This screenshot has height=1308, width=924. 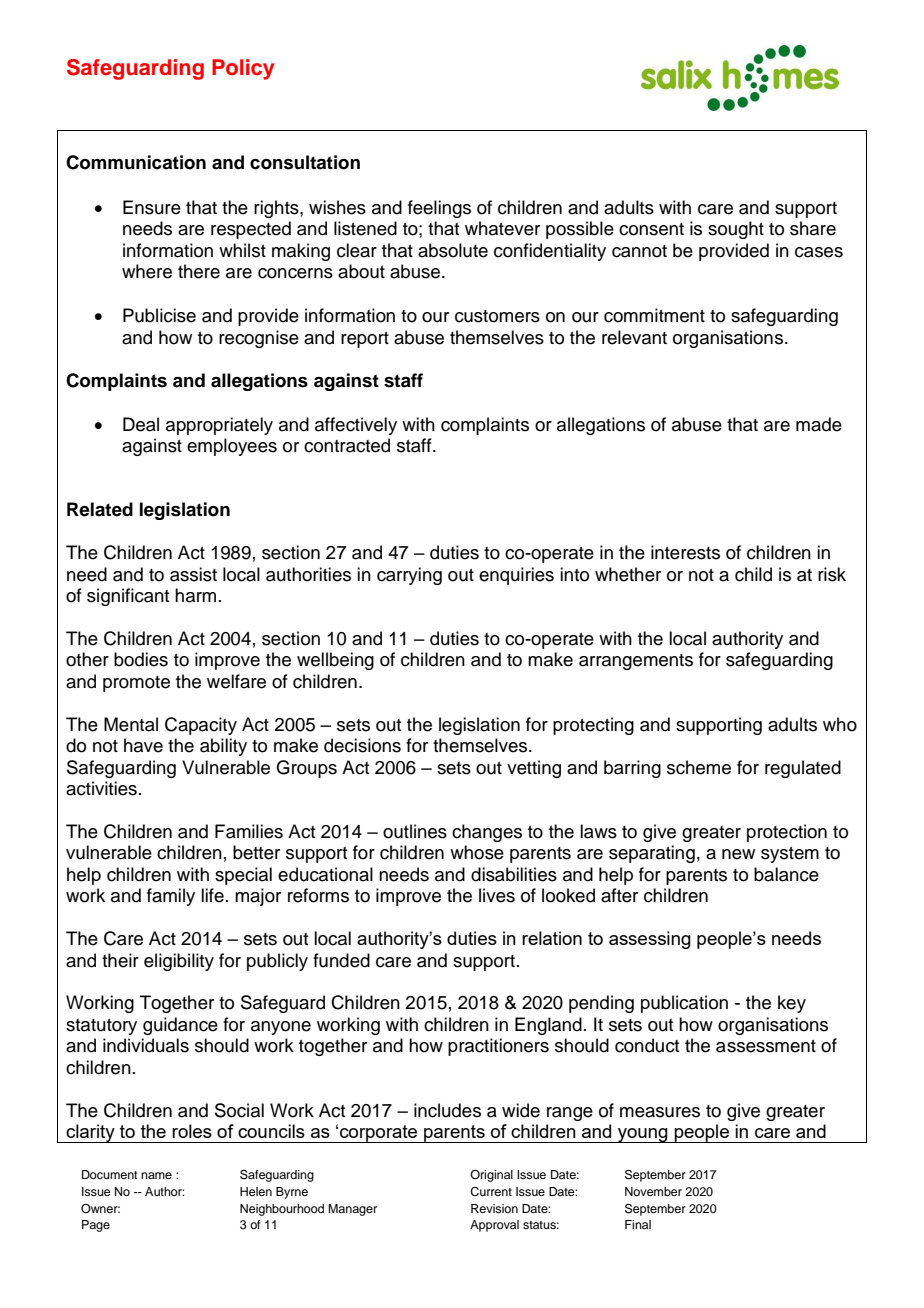 What do you see at coordinates (736, 230) in the screenshot?
I see `sought` at bounding box center [736, 230].
